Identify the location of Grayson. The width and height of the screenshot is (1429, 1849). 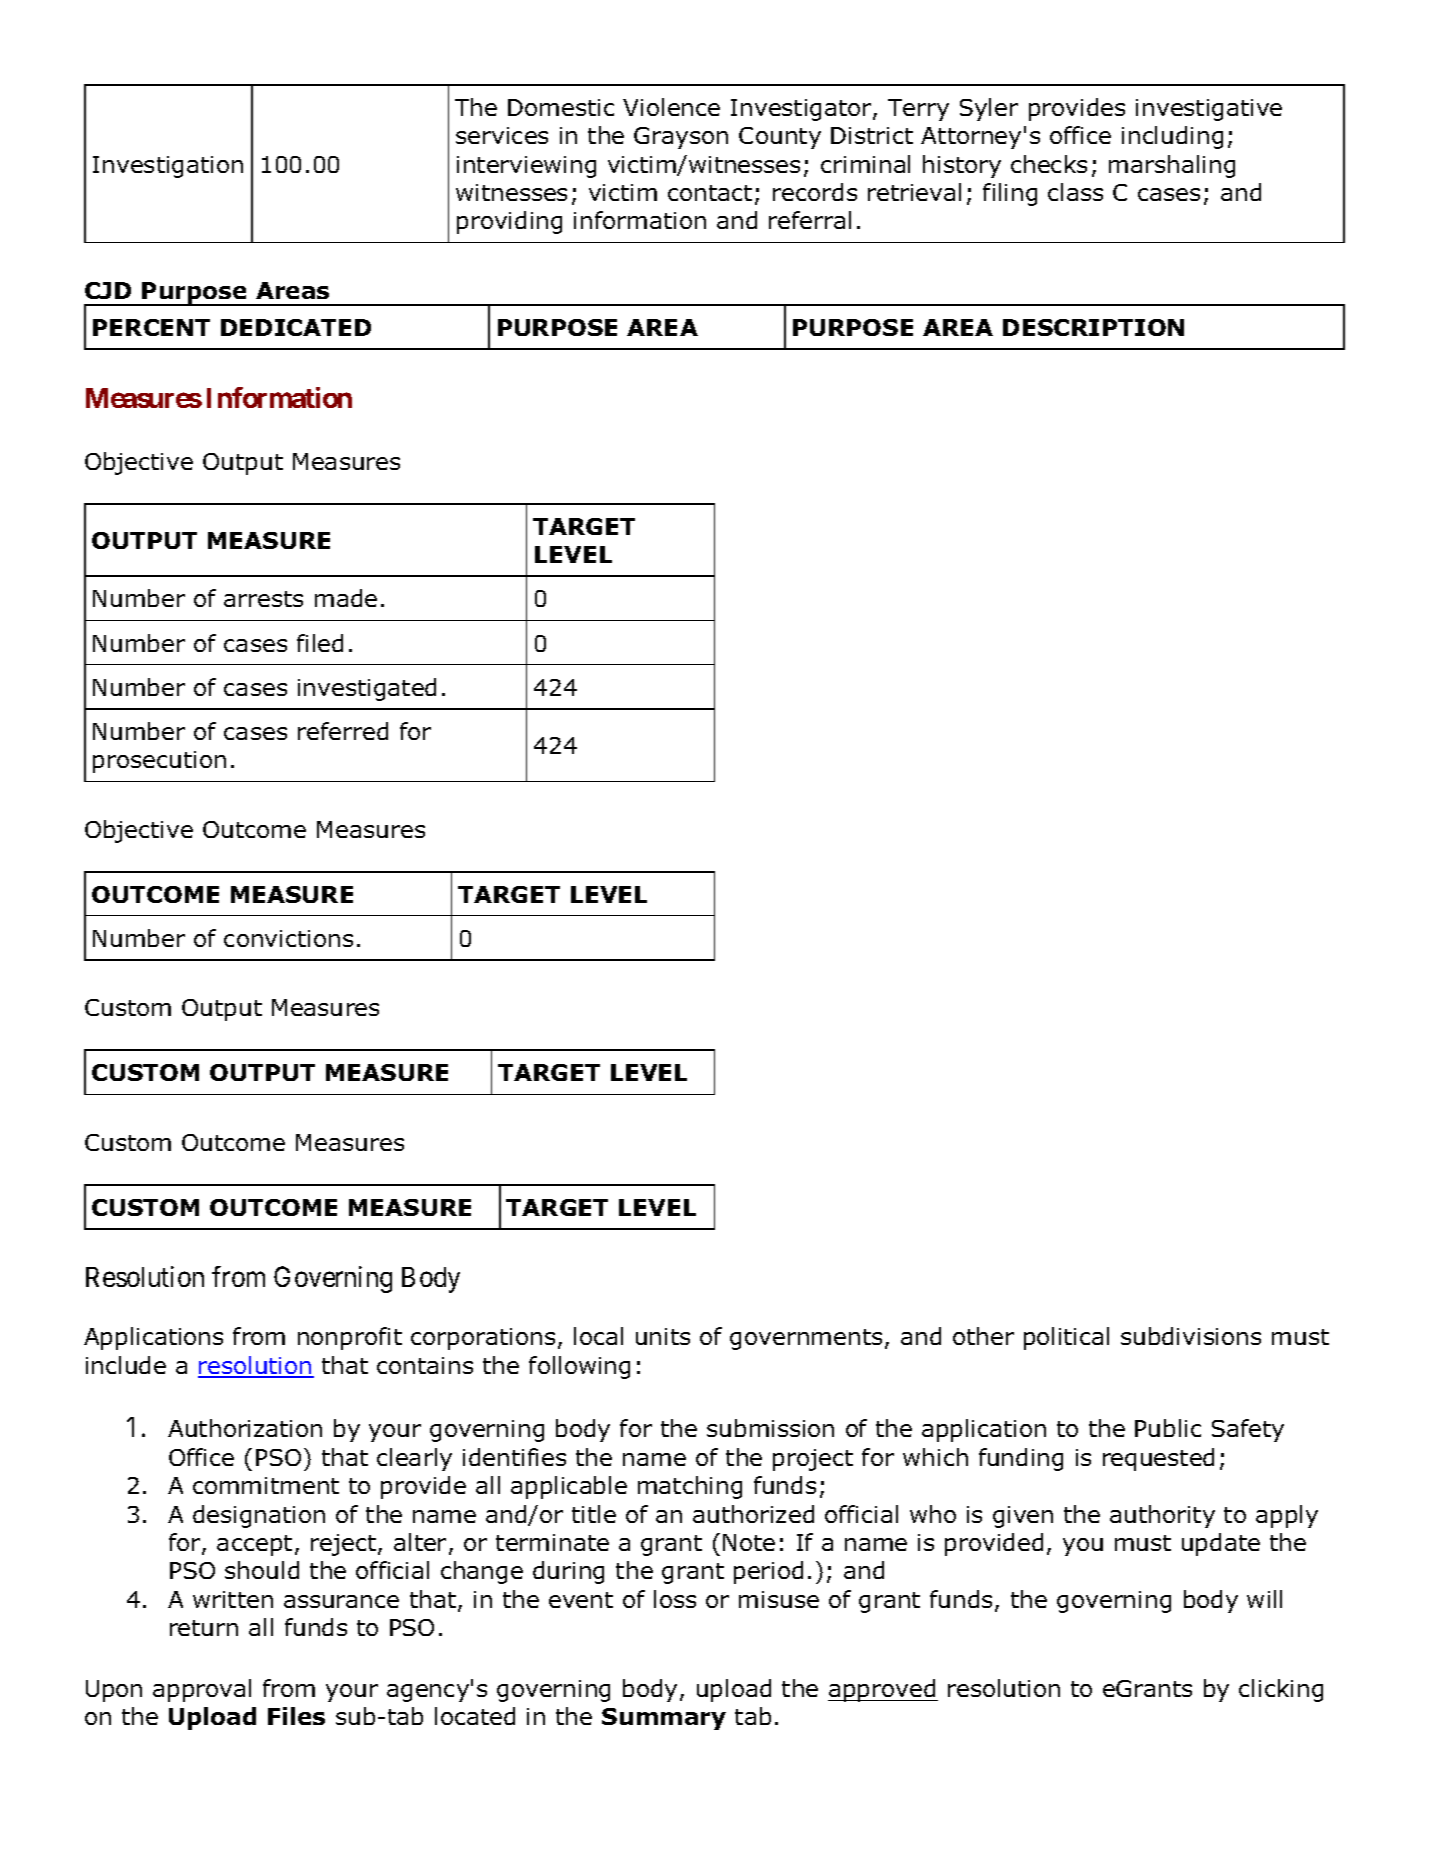
(681, 138).
